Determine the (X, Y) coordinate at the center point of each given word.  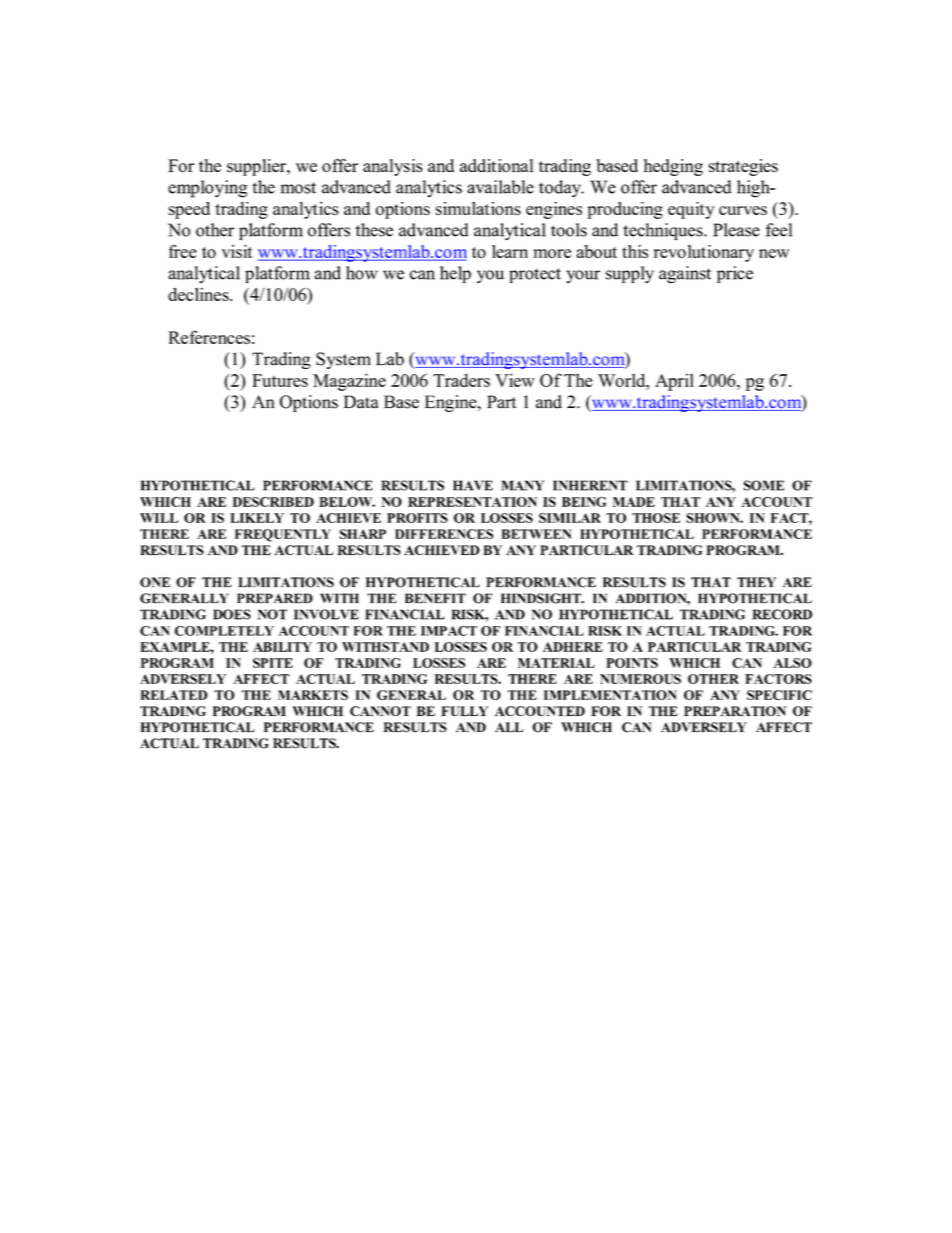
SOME (764, 485)
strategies (743, 167)
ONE (155, 582)
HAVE (473, 485)
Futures (280, 380)
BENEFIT (435, 598)
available (500, 187)
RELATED (174, 695)
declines (199, 294)
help (455, 274)
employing (207, 189)
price (735, 274)
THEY (756, 582)
